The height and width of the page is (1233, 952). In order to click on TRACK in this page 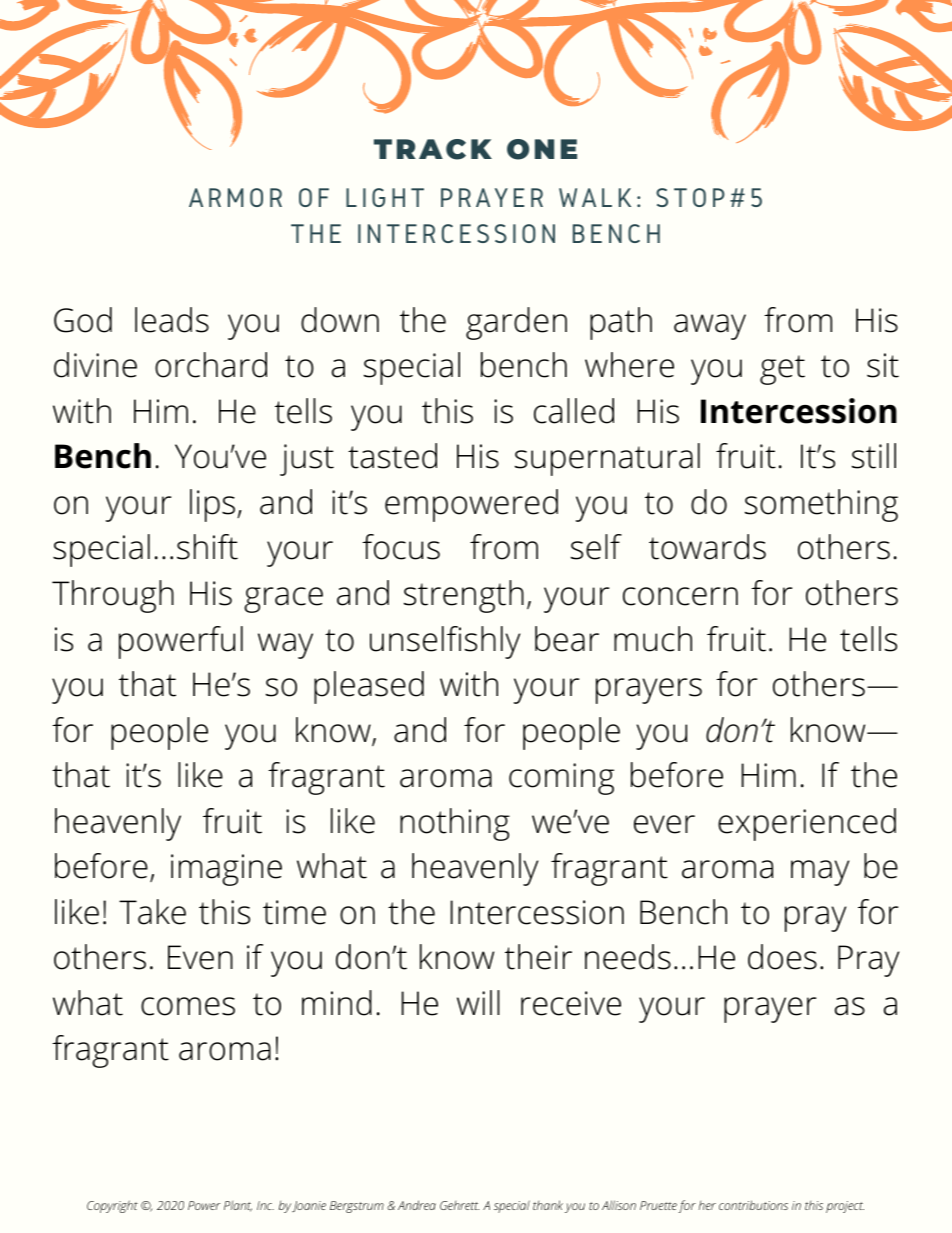, I will do `click(433, 149)`.
